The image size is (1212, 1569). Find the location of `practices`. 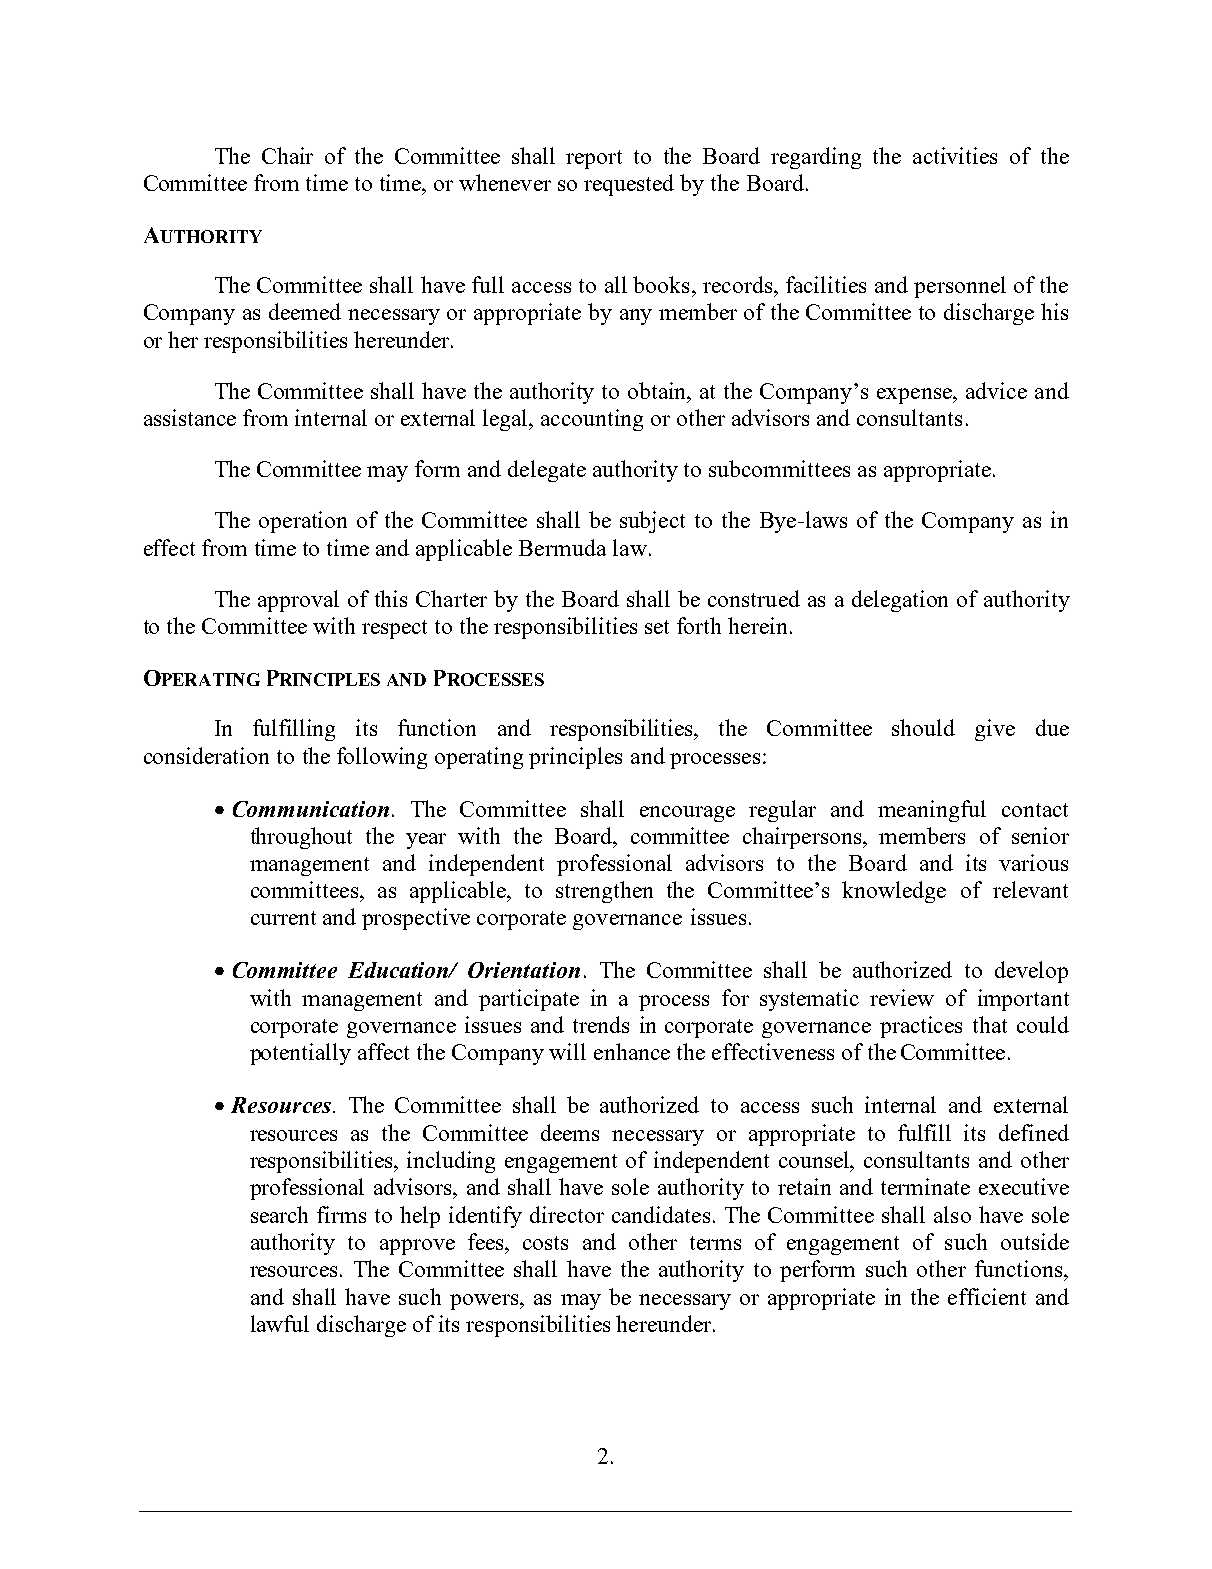

practices is located at coordinates (921, 1027).
